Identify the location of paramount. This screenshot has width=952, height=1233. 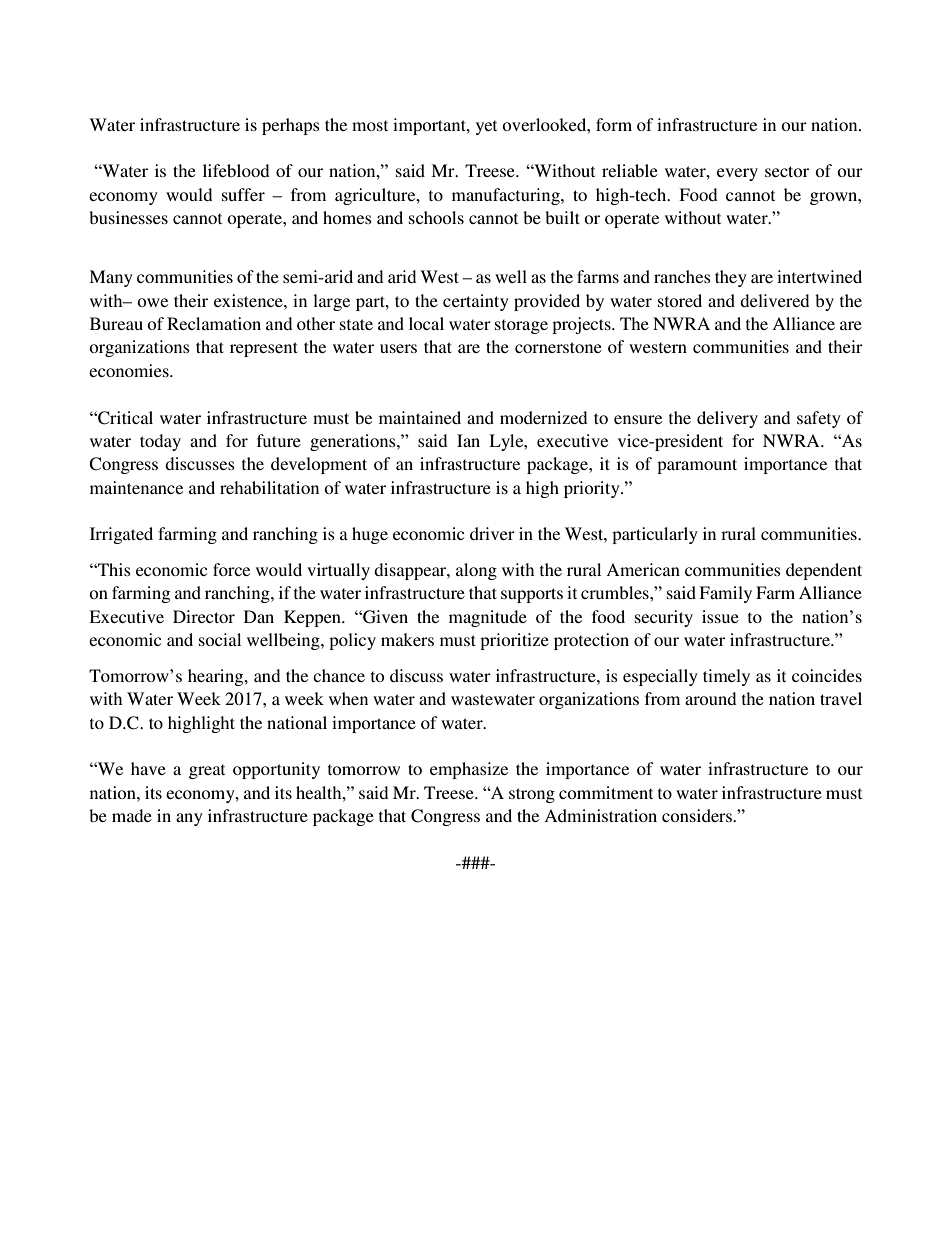
(697, 466).
